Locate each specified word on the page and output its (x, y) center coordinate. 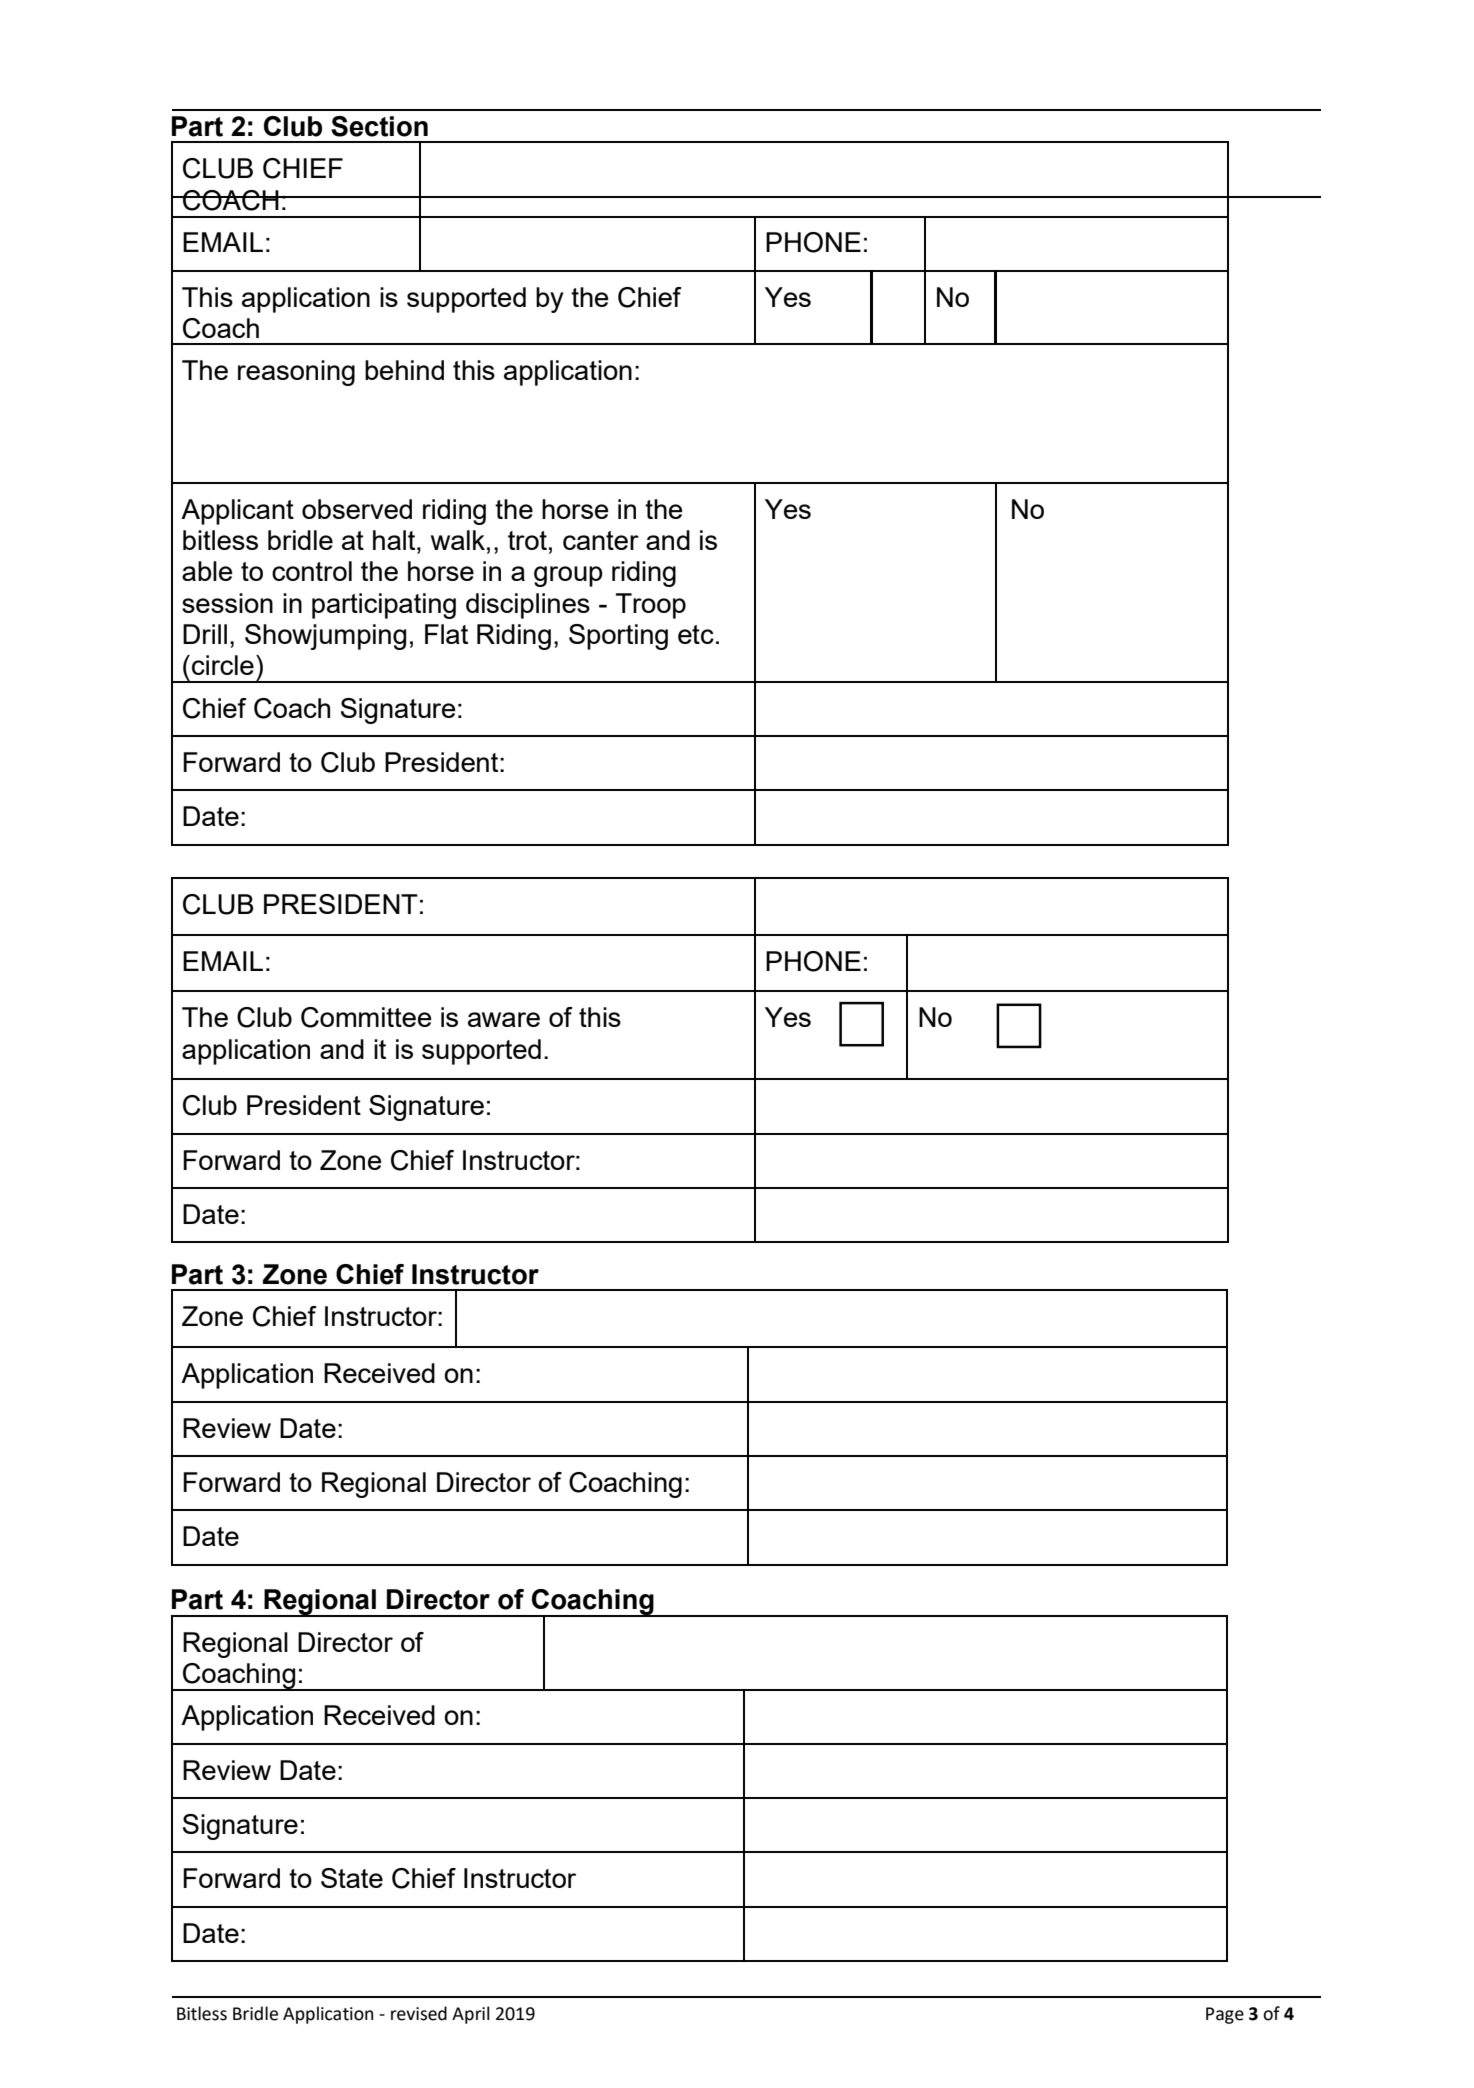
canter (601, 540)
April (471, 2015)
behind (404, 370)
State (352, 1878)
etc (696, 634)
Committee (366, 1017)
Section (379, 126)
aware (504, 1019)
